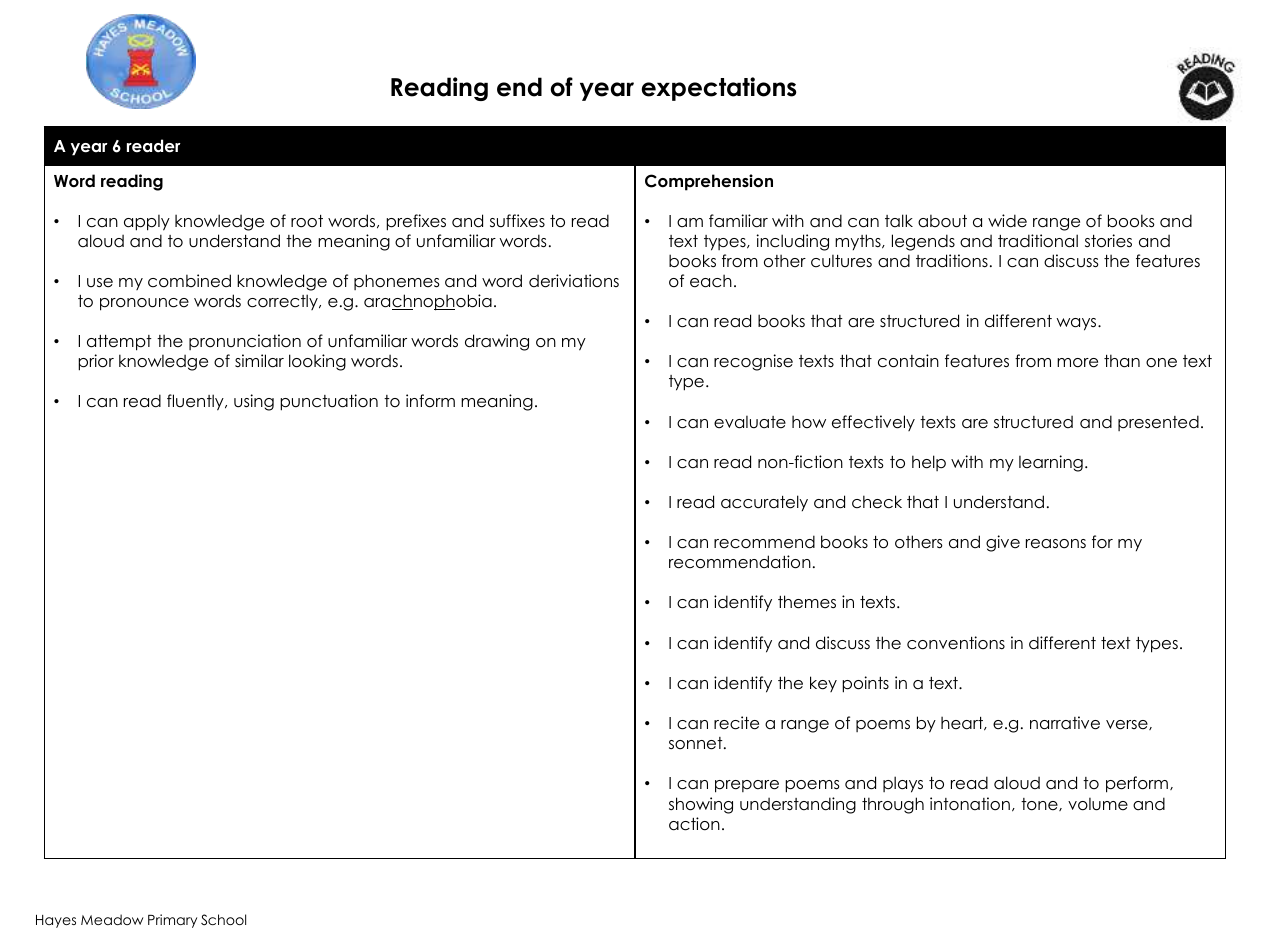 The width and height of the page is (1270, 952). I want to click on tone, so click(1040, 804).
